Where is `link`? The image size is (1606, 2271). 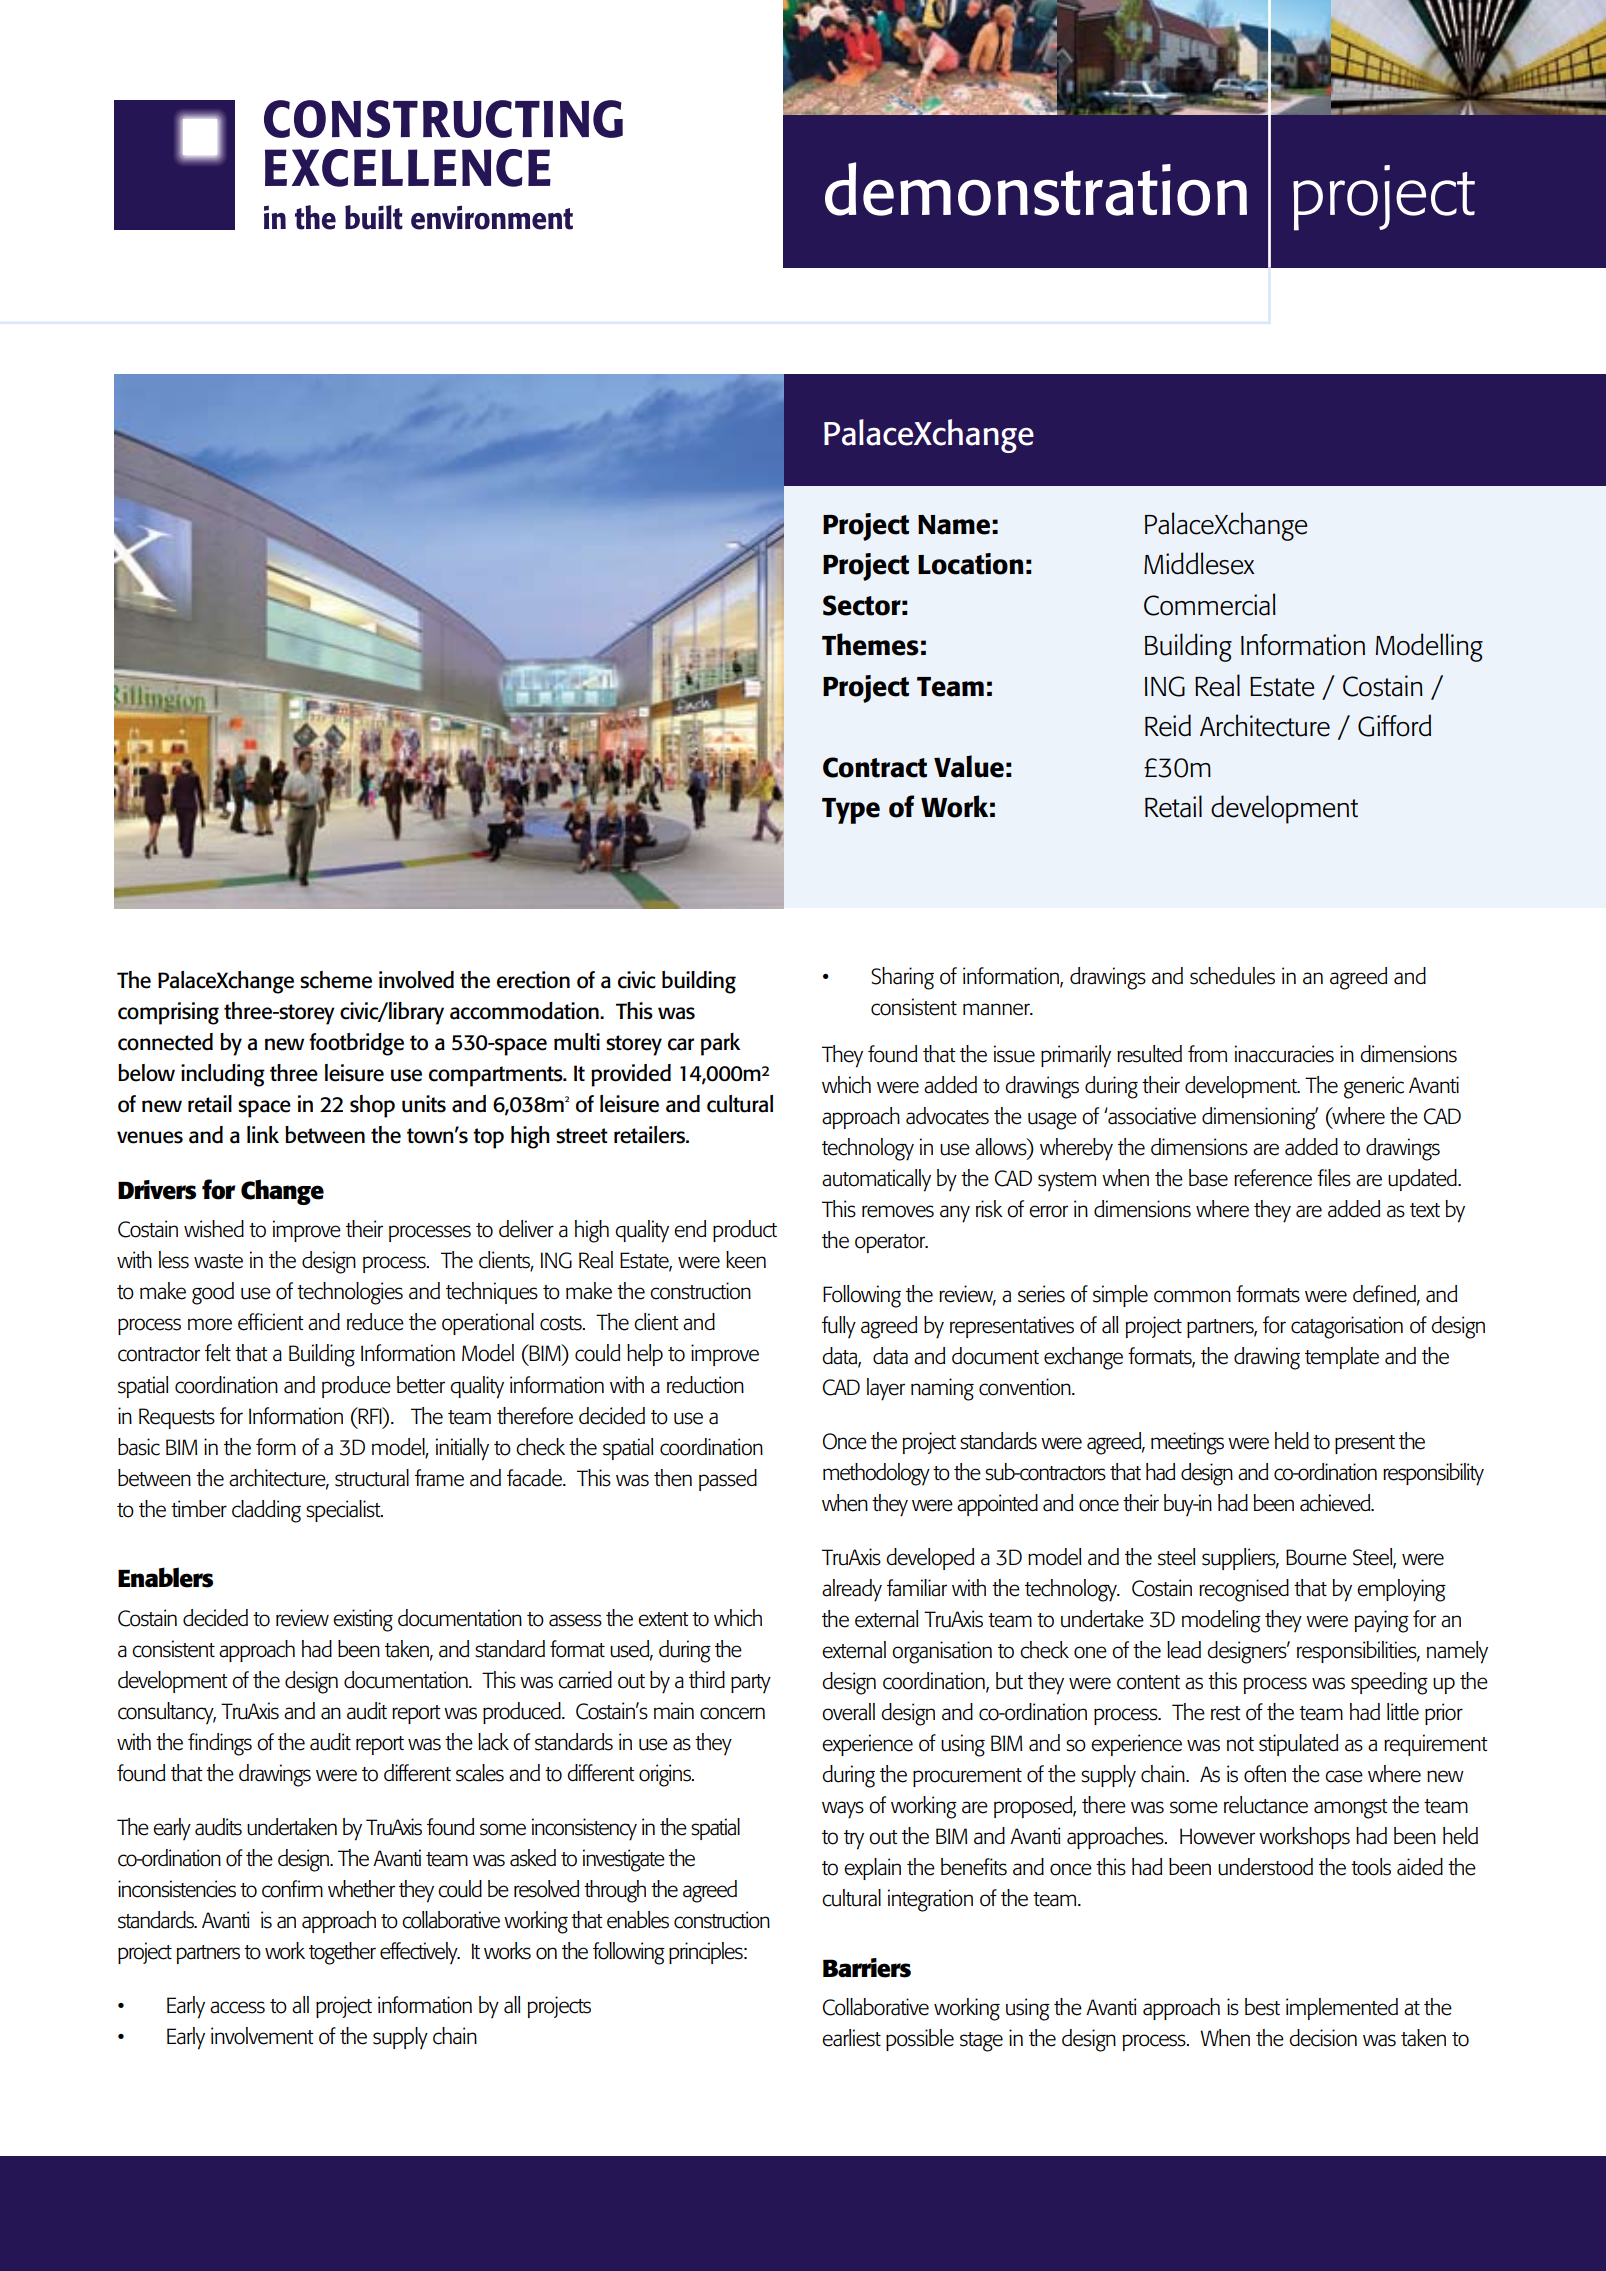
link is located at coordinates (263, 1134).
